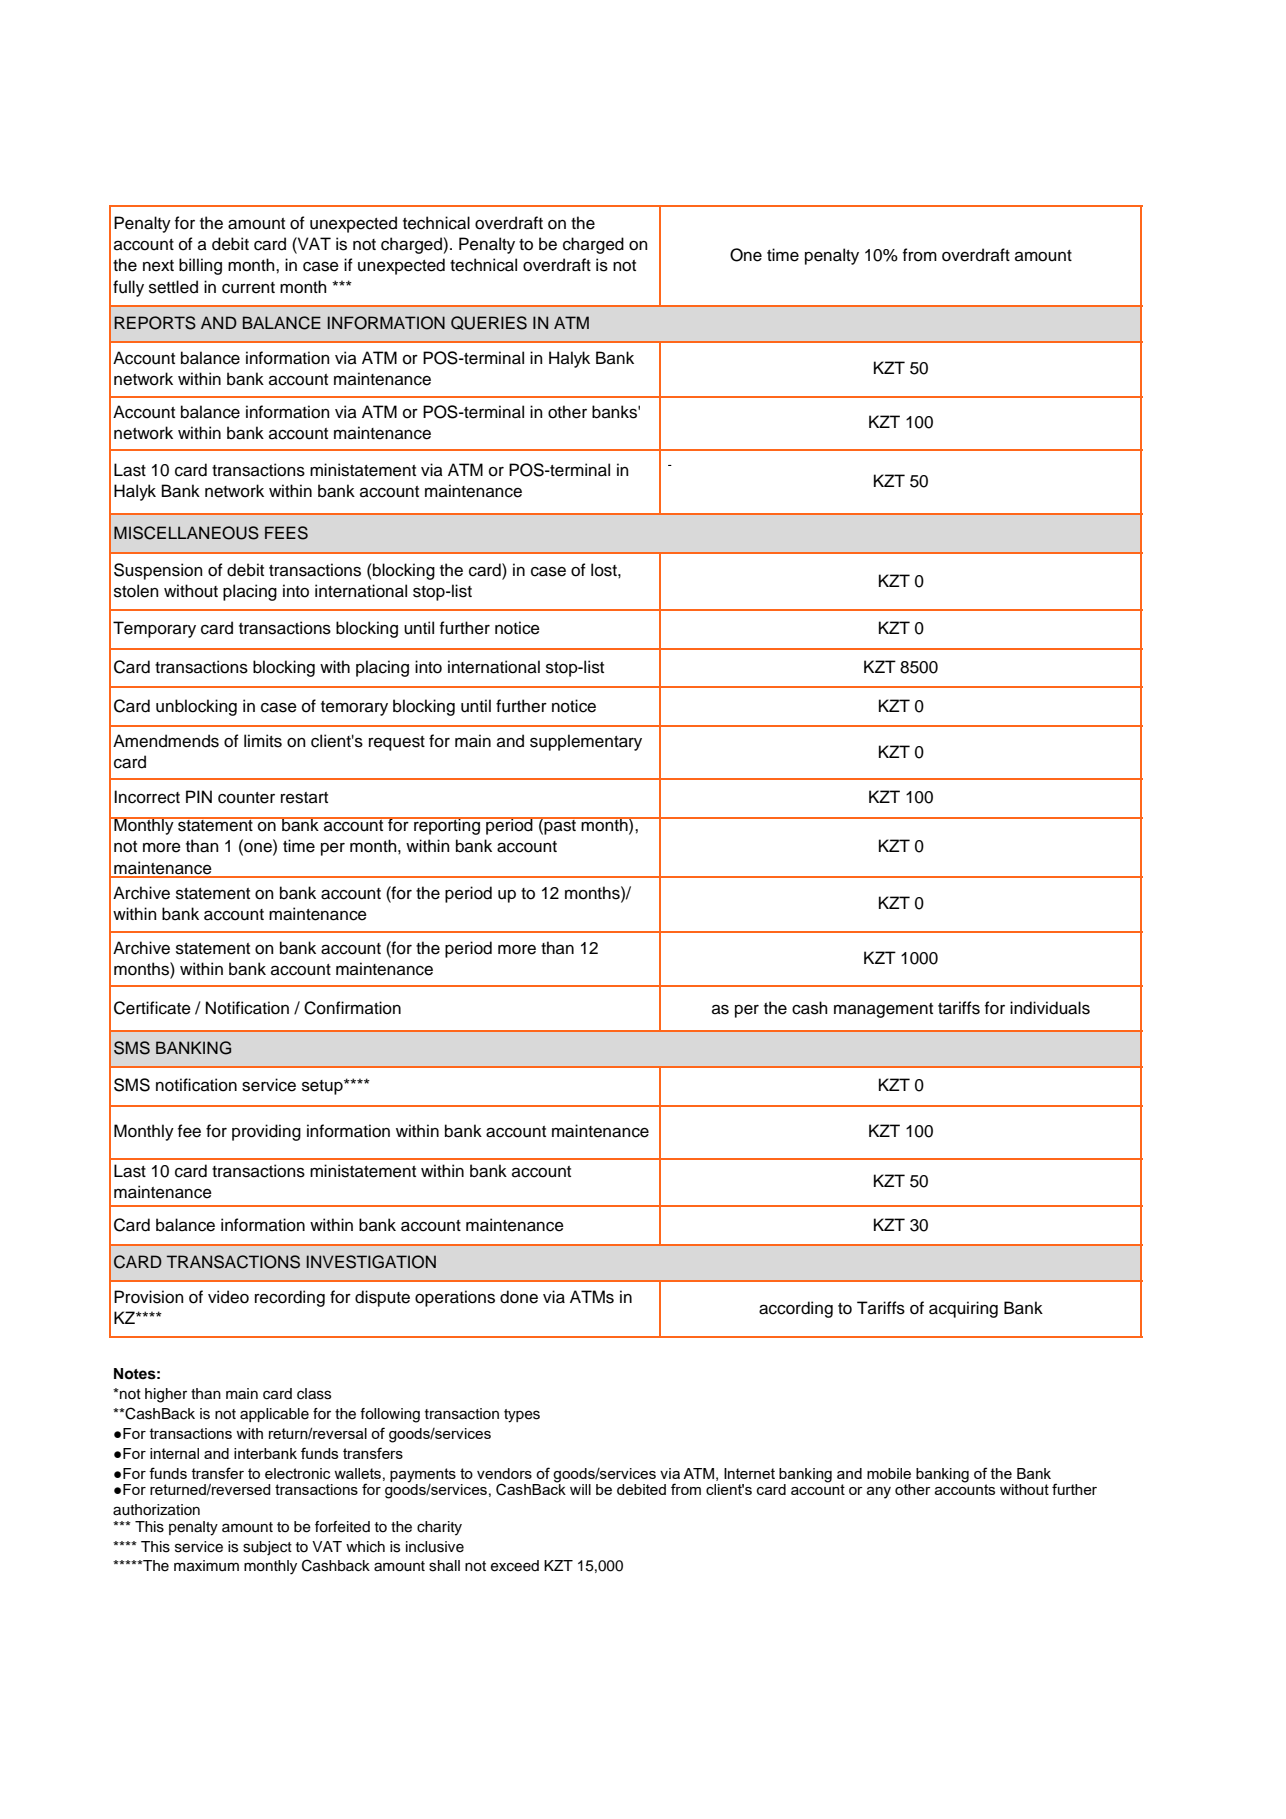 The image size is (1286, 1819). Describe the element at coordinates (519, 1297) in the document. I see `done` at that location.
